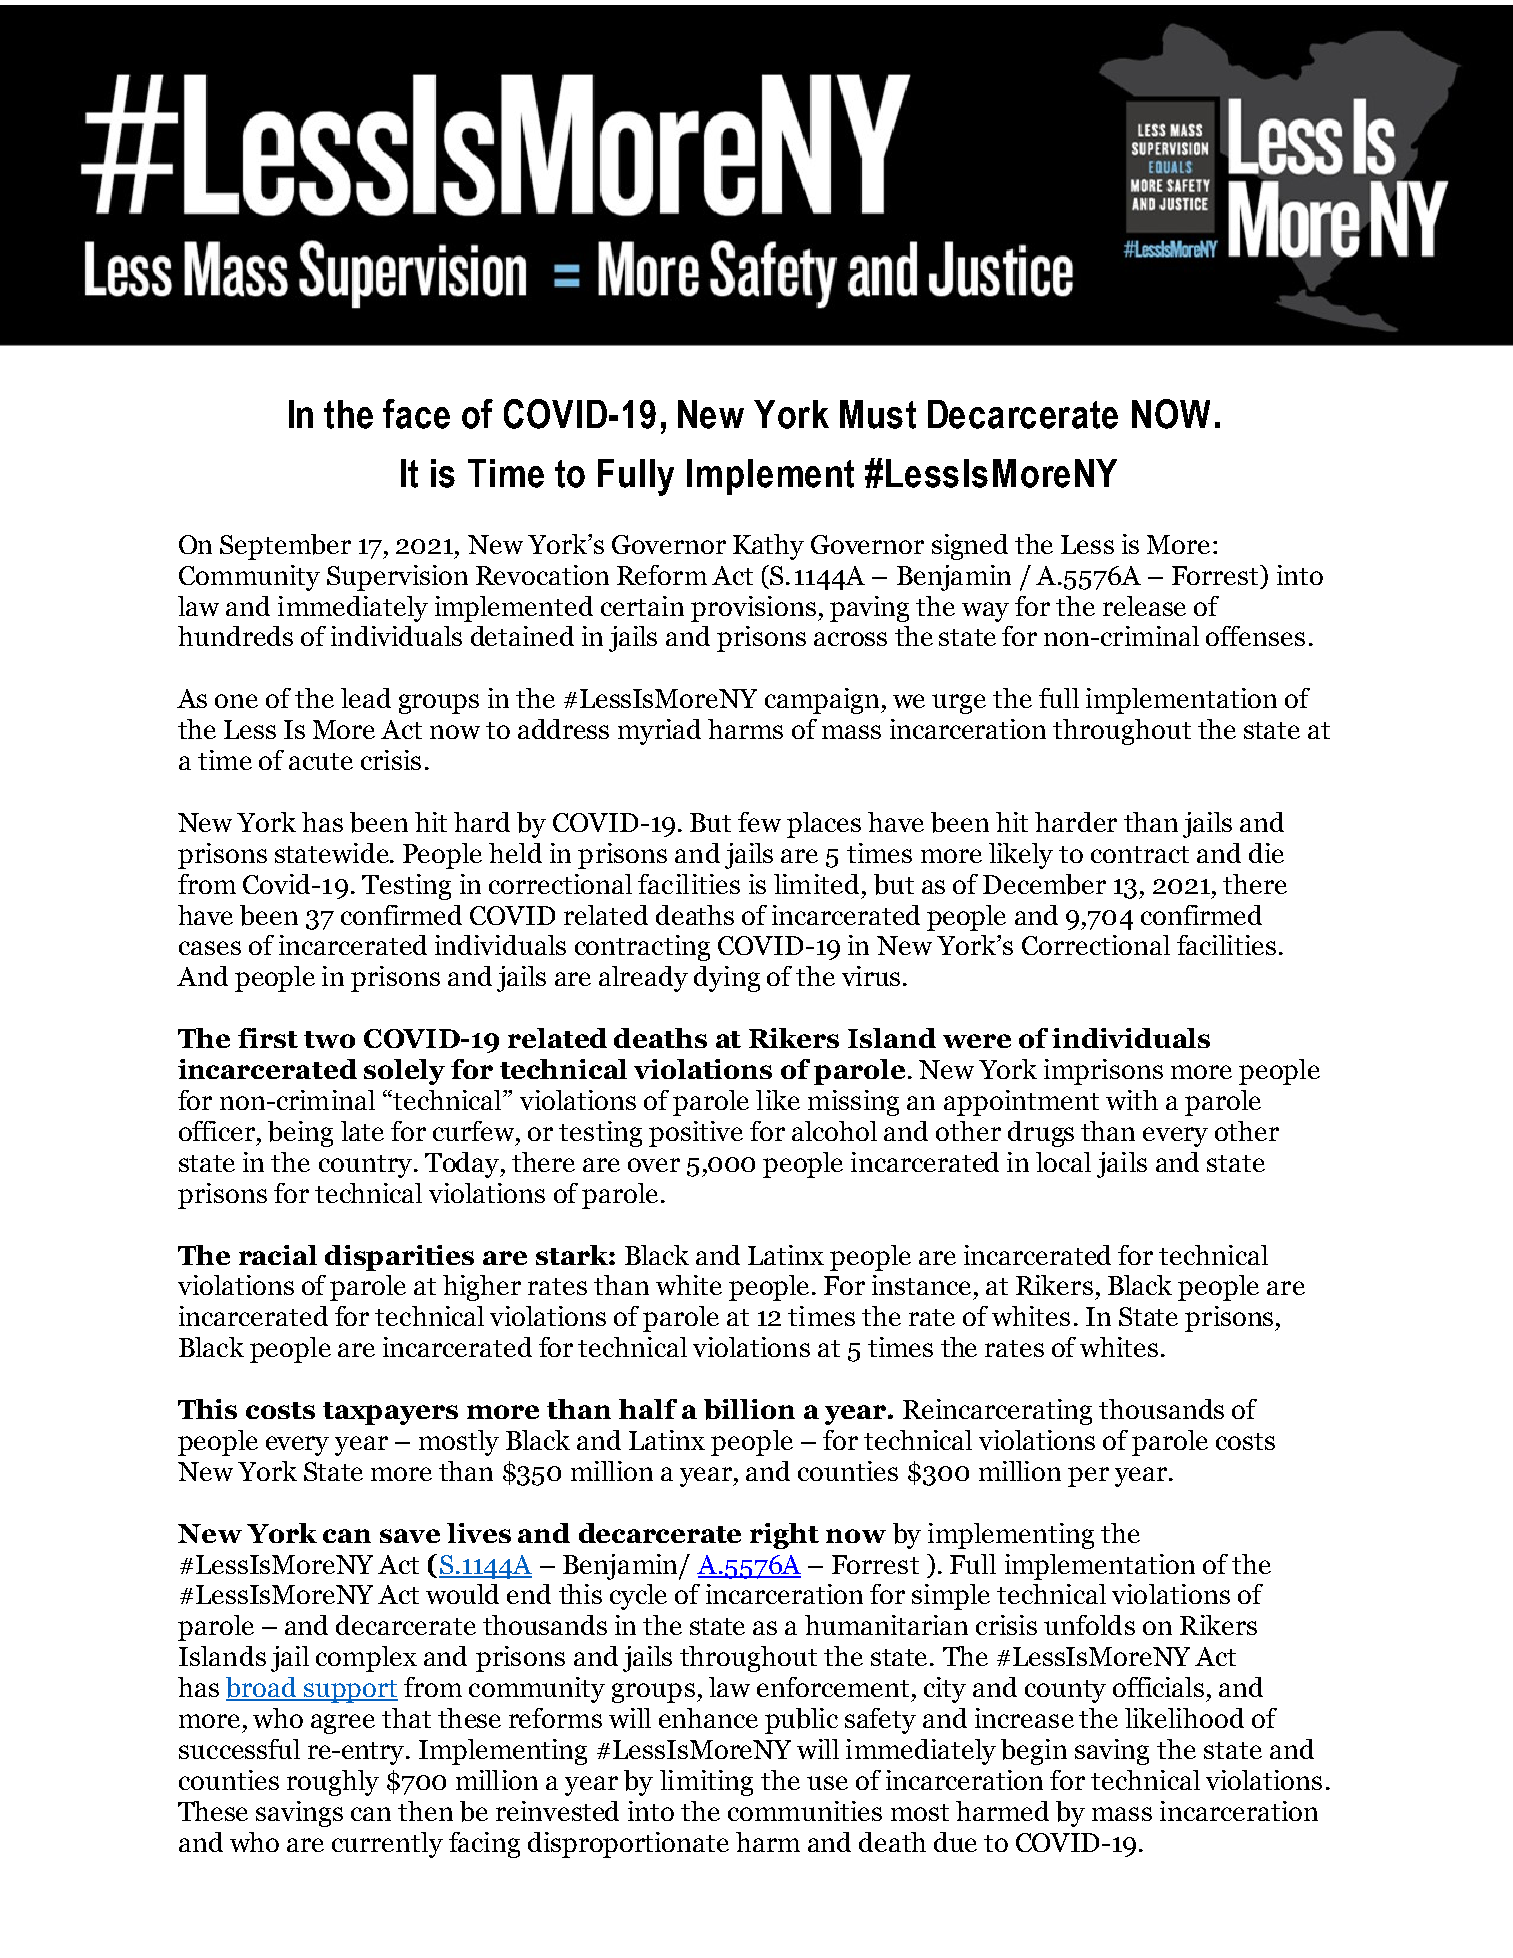 This screenshot has height=1958, width=1513. Describe the element at coordinates (970, 547) in the screenshot. I see `signed` at that location.
